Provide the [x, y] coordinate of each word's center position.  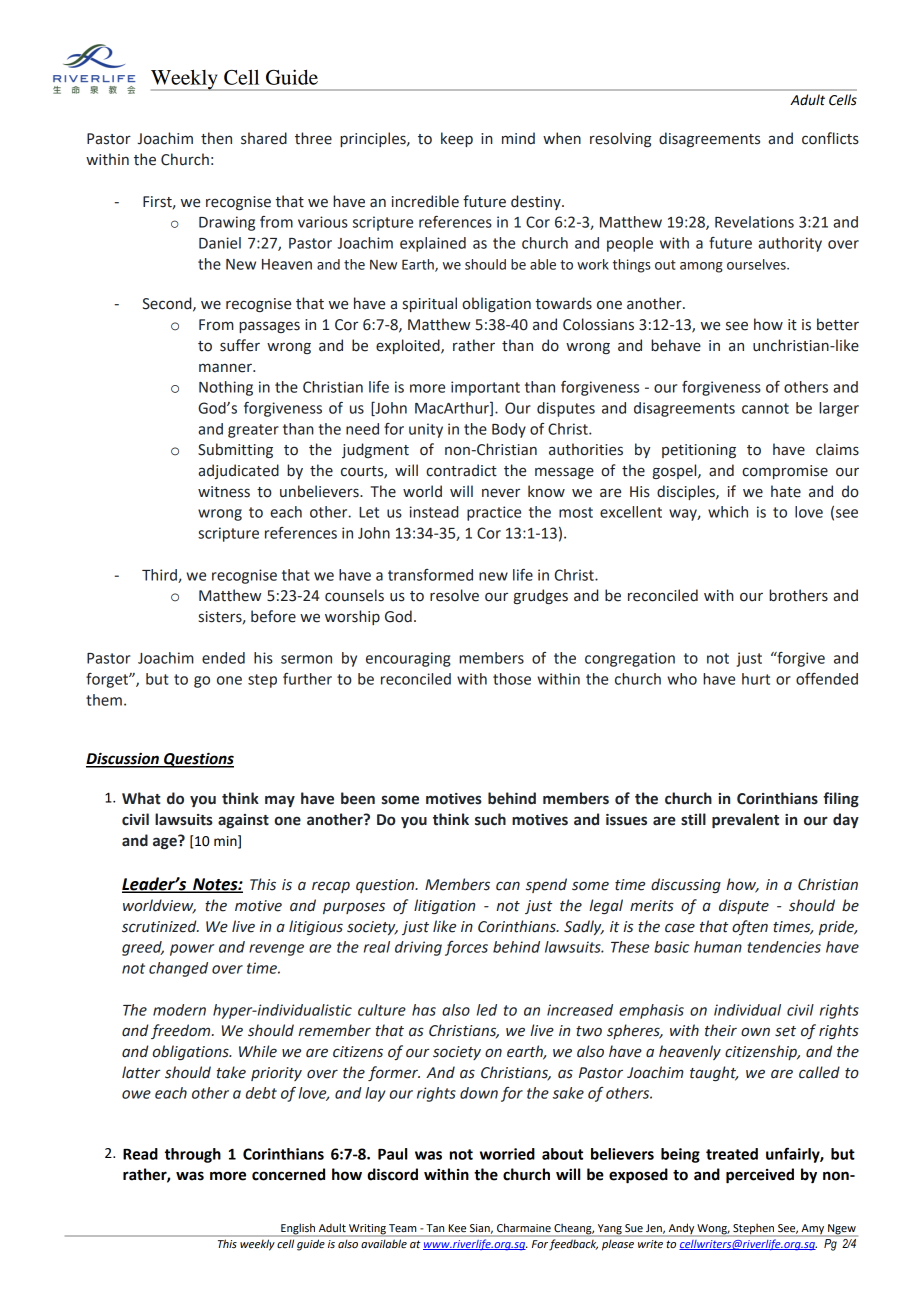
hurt [756, 679]
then [216, 138]
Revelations [754, 222]
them [104, 700]
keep [457, 139]
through [193, 1155]
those [512, 679]
